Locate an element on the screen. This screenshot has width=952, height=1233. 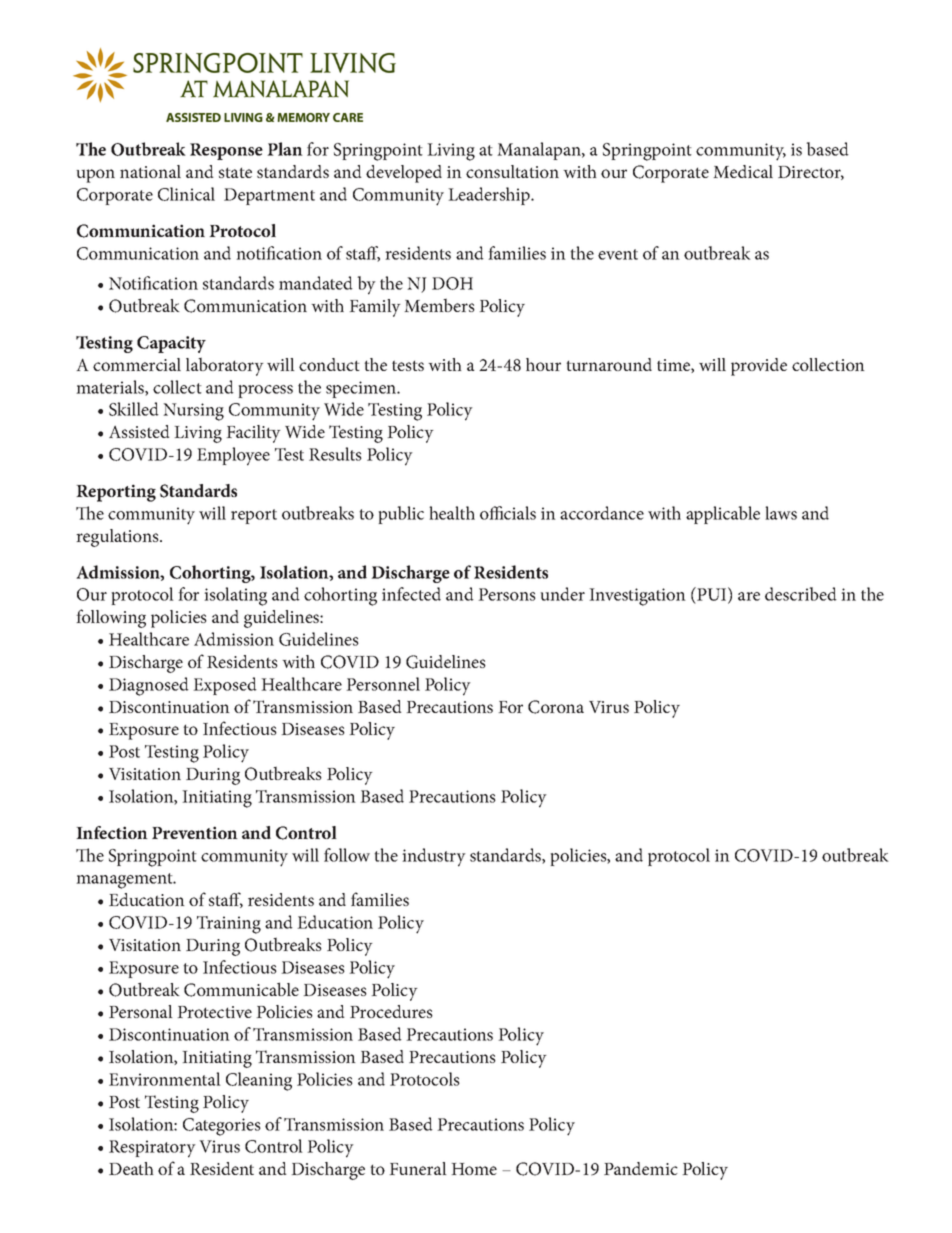
industry is located at coordinates (434, 857).
